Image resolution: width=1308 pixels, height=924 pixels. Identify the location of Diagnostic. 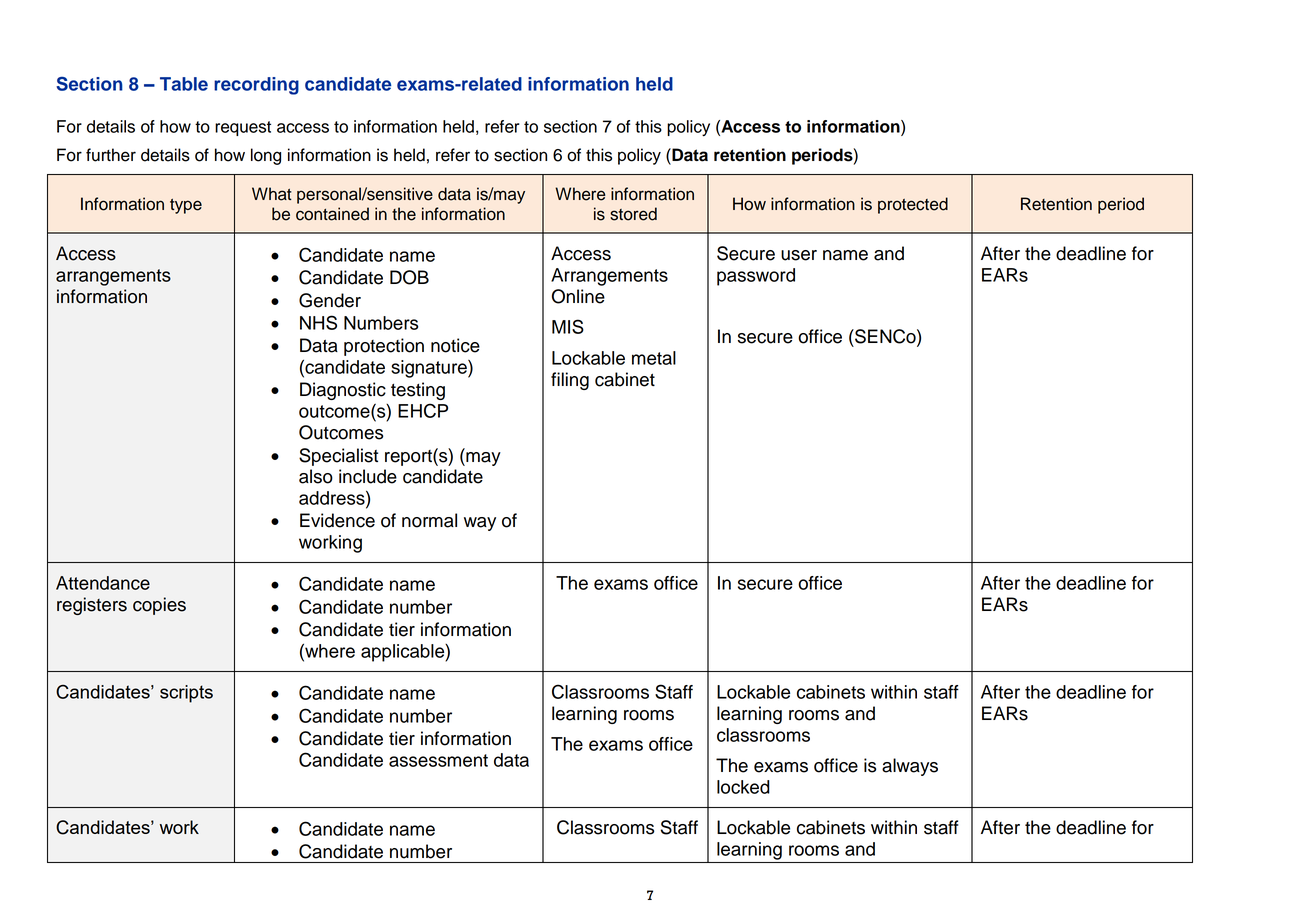
(343, 391).
